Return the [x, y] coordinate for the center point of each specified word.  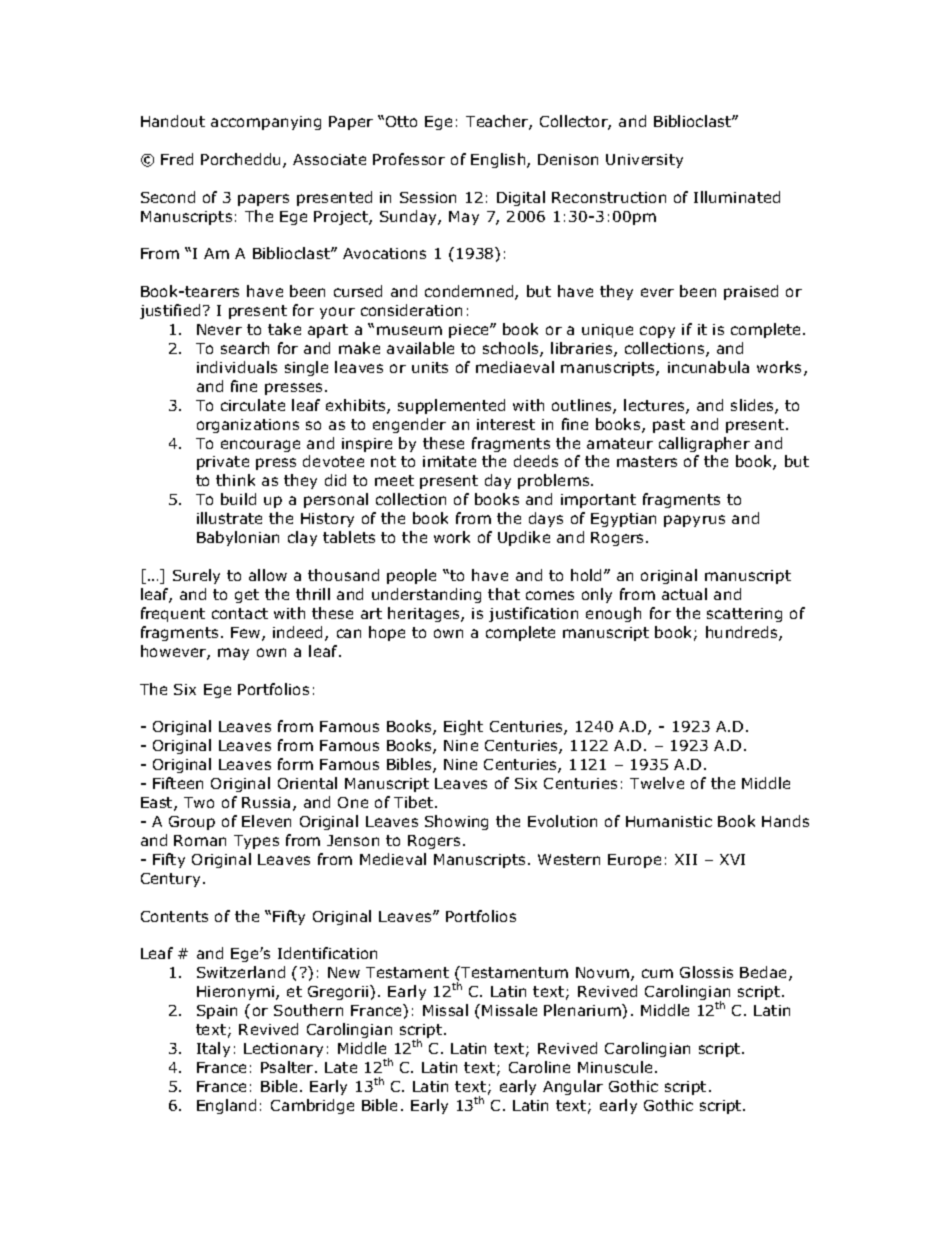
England [226, 1106]
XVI [732, 859]
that [504, 594]
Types [256, 842]
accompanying [266, 123]
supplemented [451, 406]
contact [240, 613]
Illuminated [737, 197]
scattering [744, 615]
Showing [456, 822]
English [499, 160]
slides [753, 406]
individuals [237, 367]
